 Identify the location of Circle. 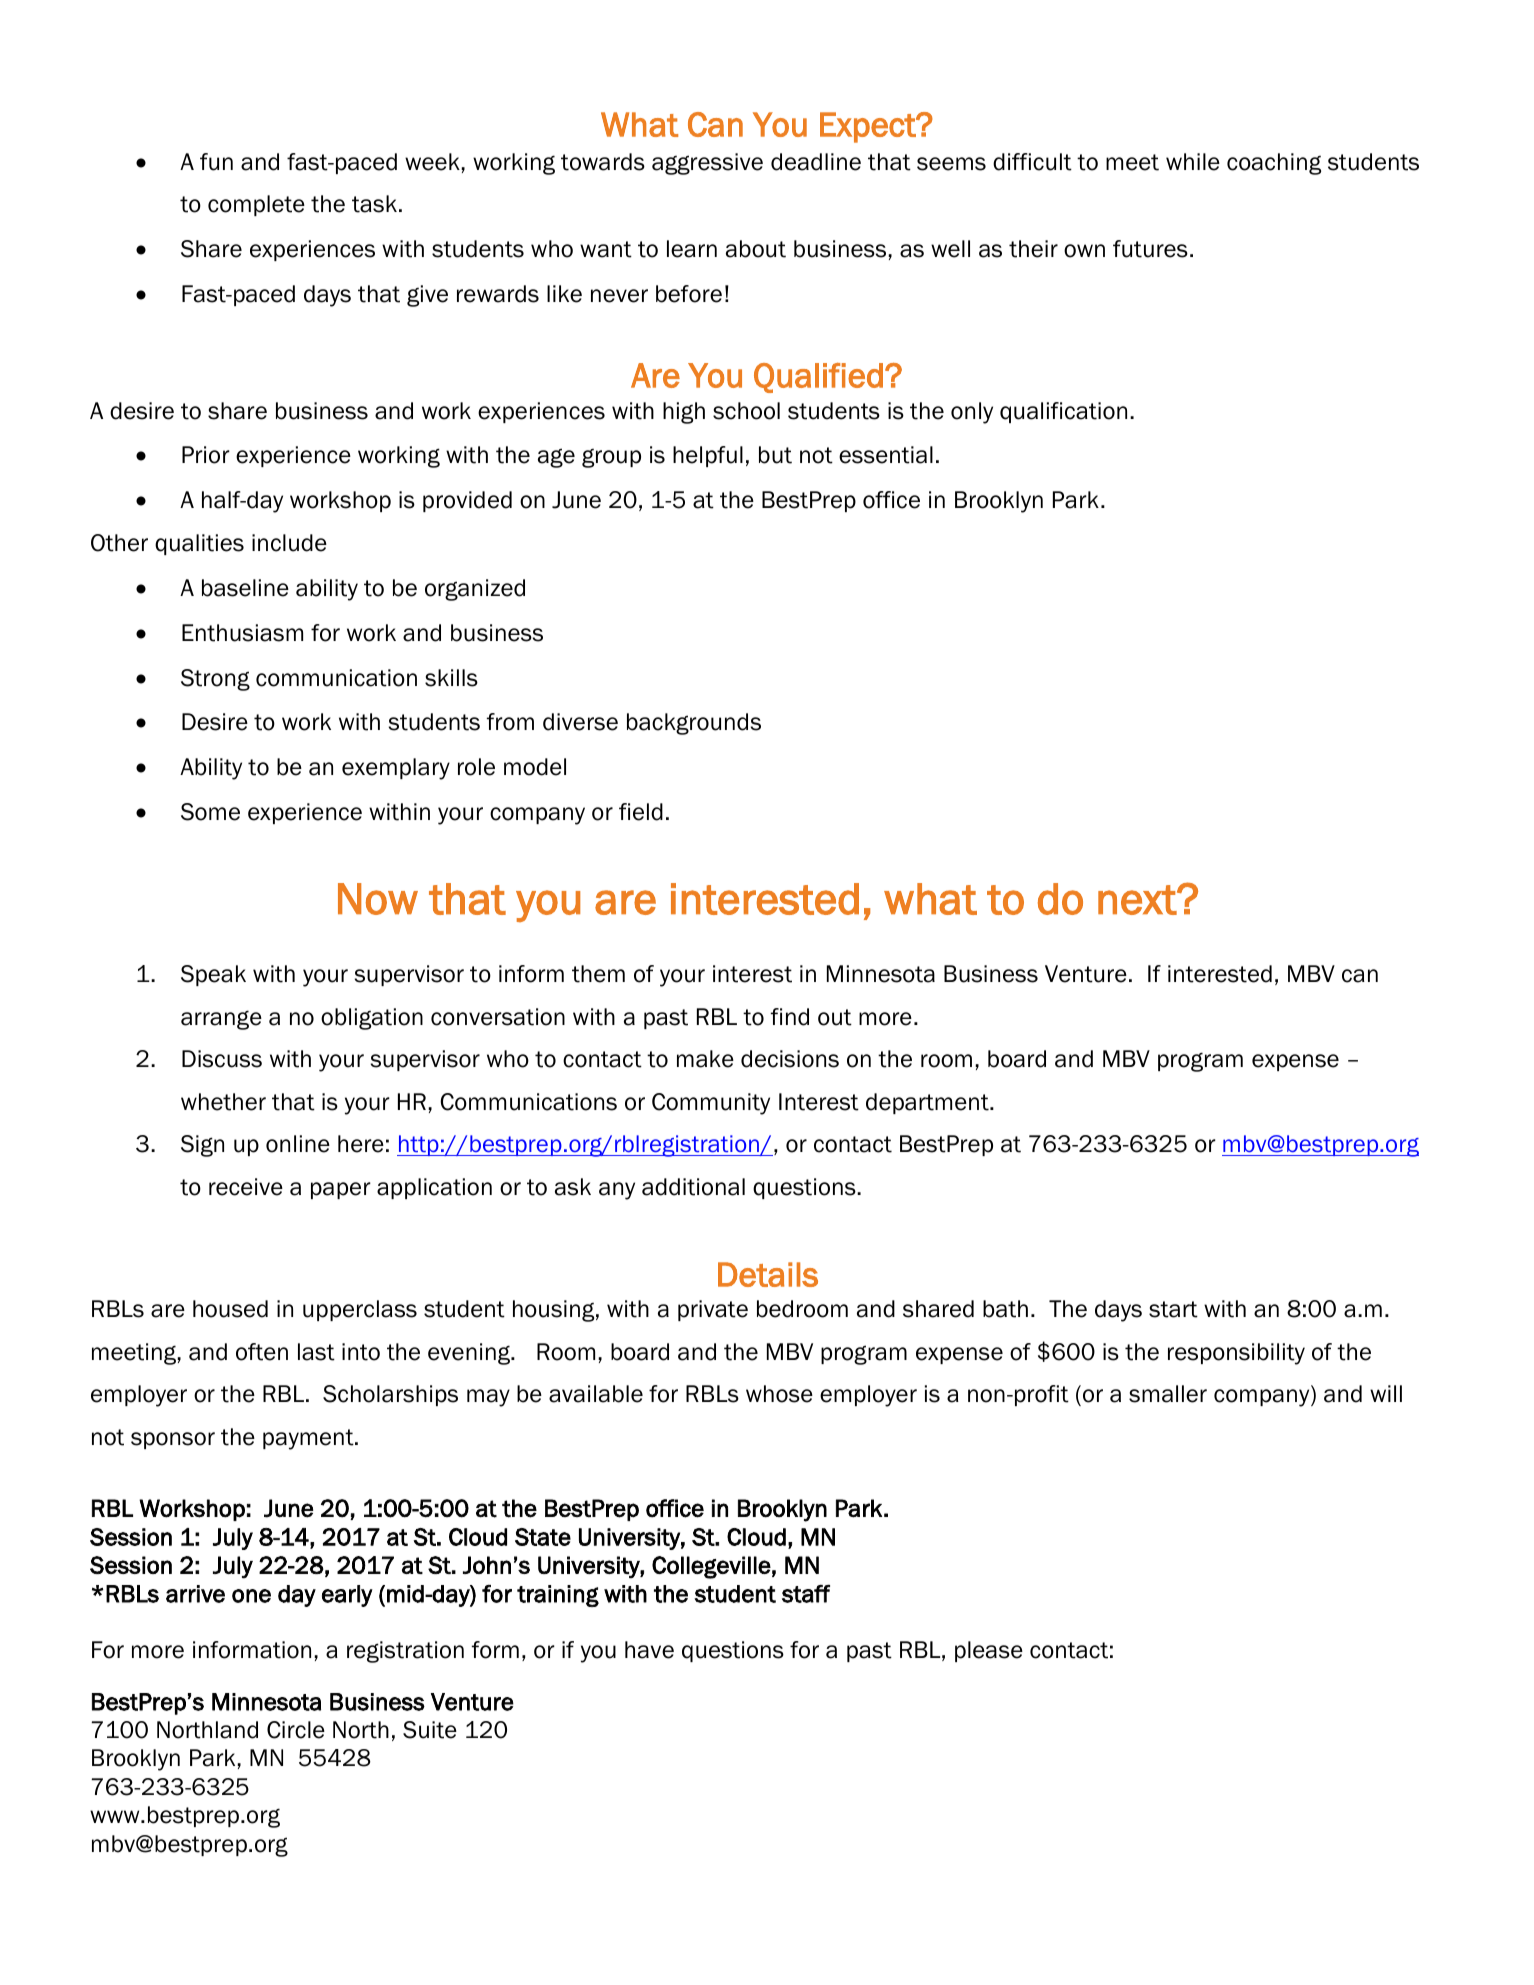
(296, 1730).
